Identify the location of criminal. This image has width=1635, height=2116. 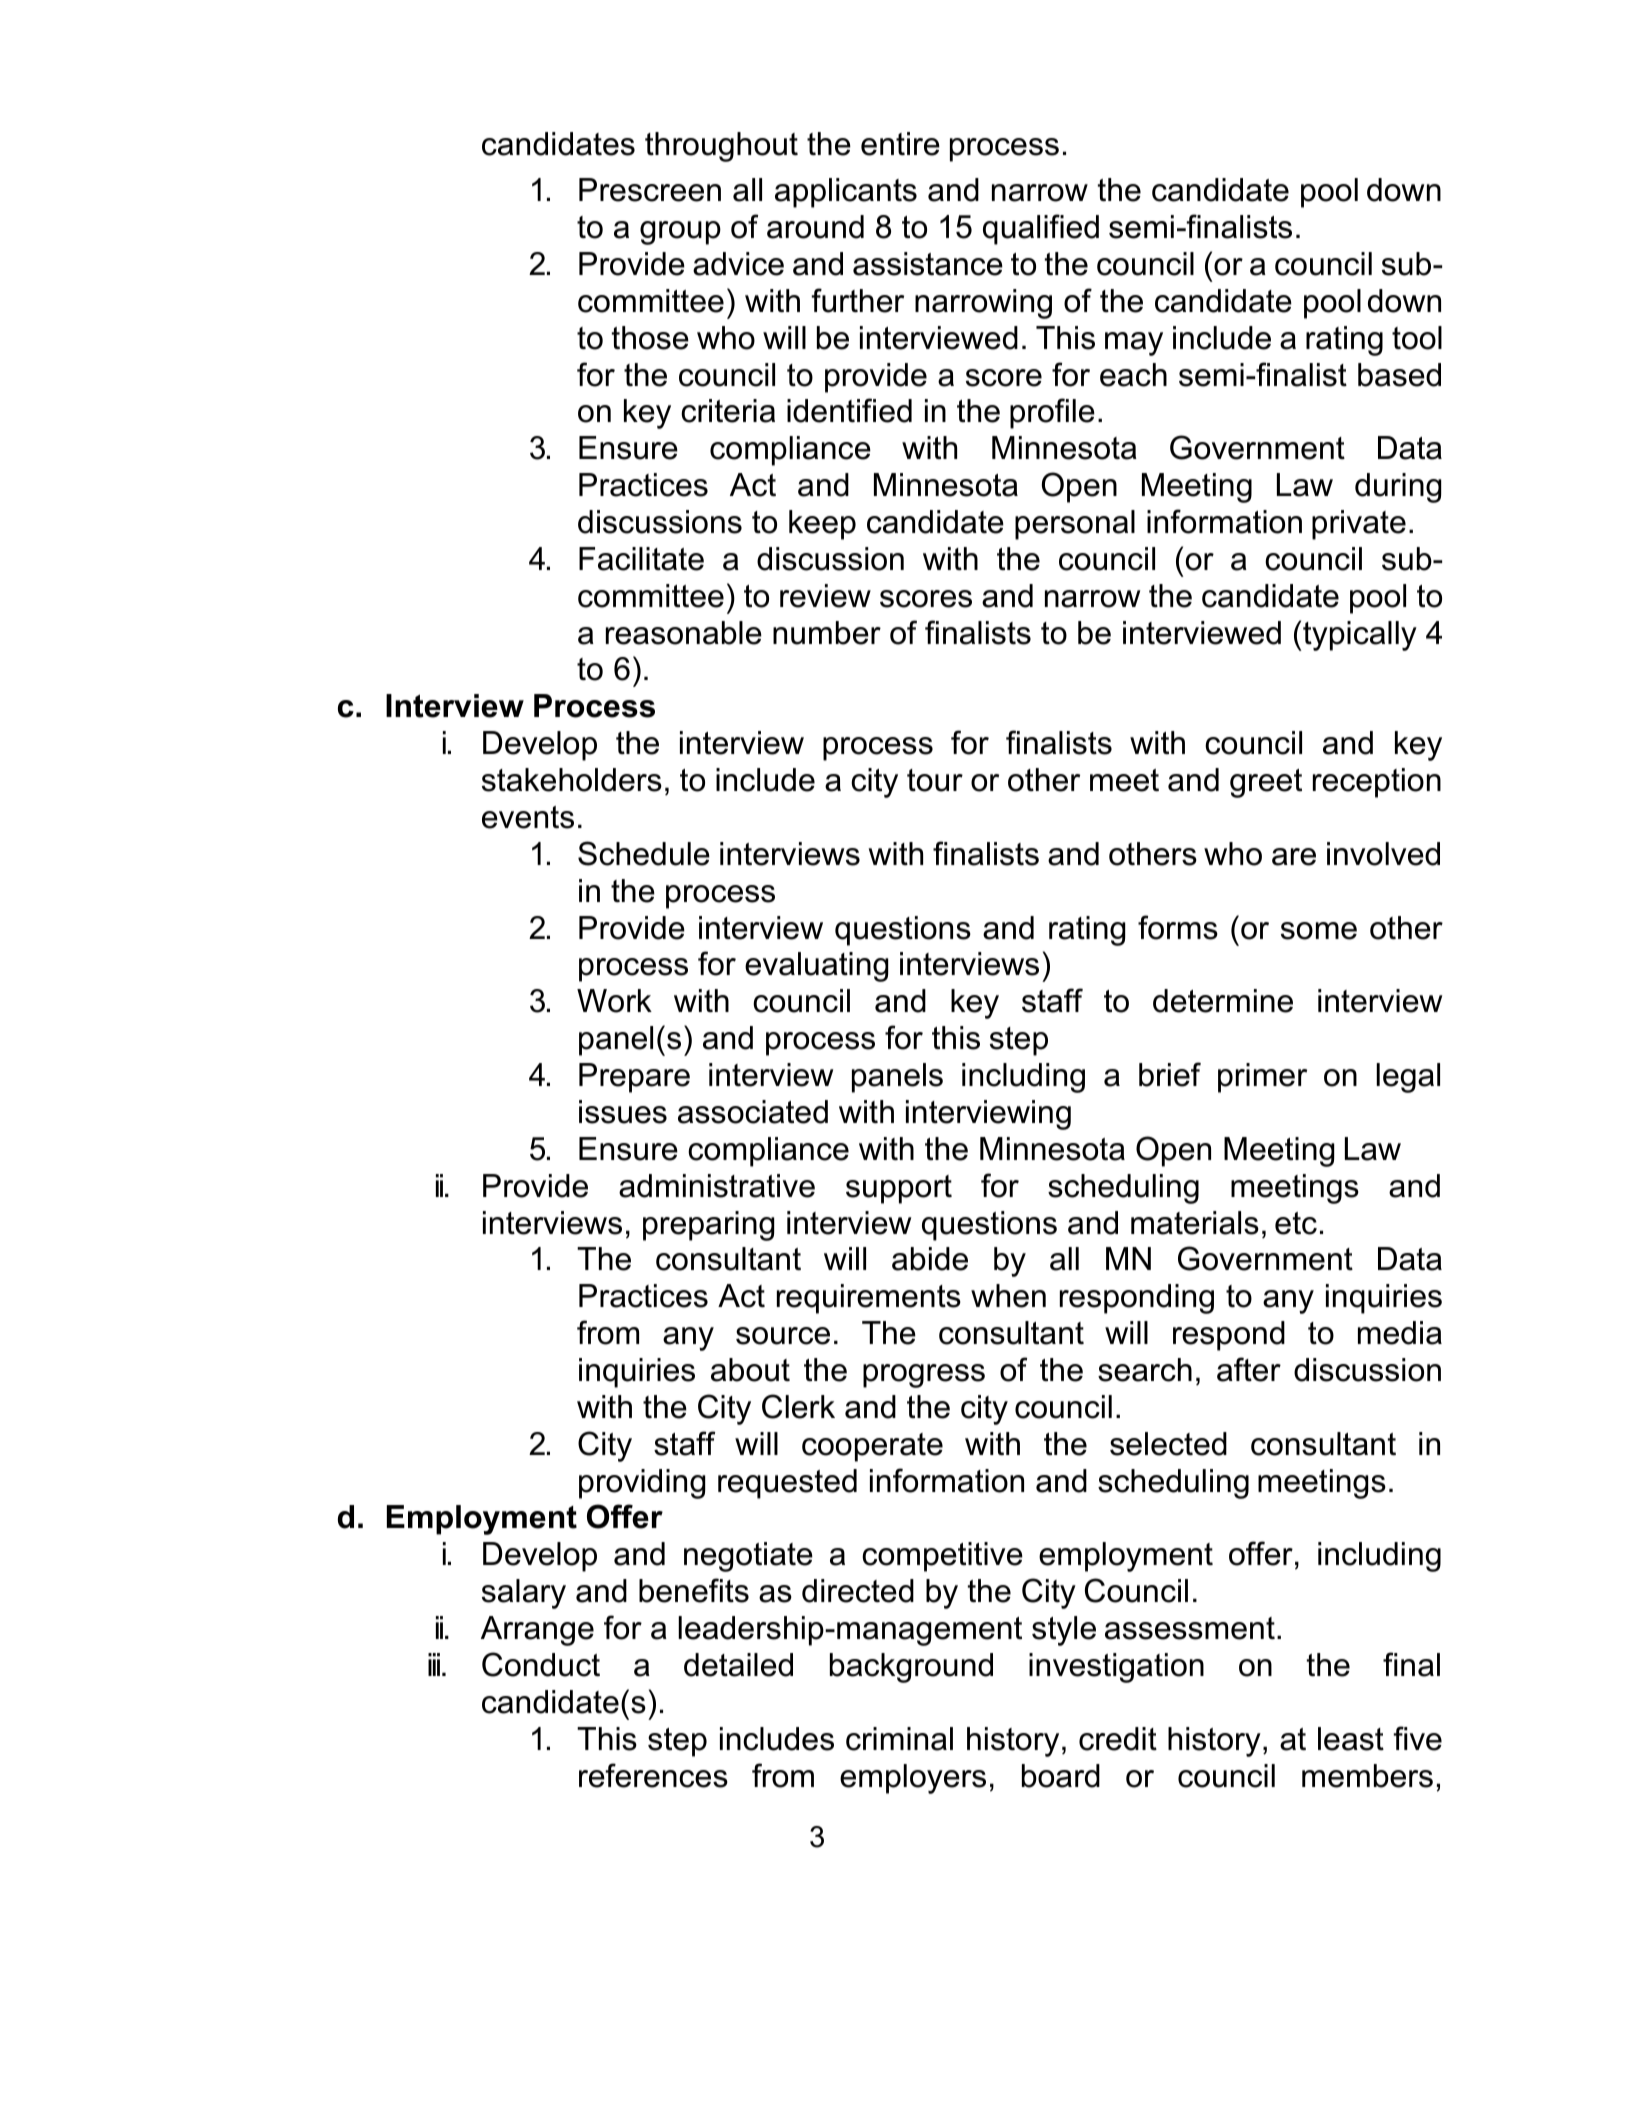
(899, 1739).
